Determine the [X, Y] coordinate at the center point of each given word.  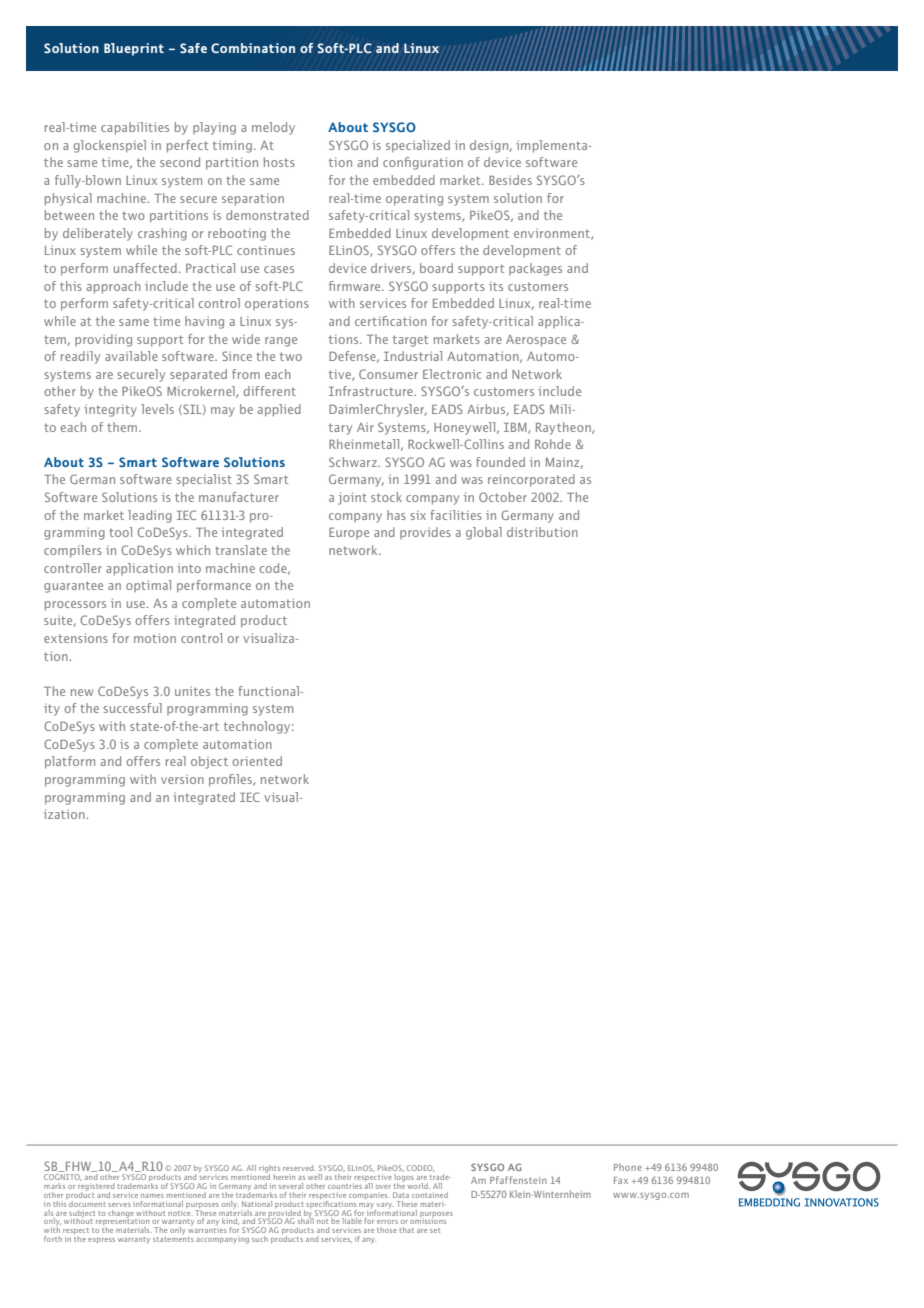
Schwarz [354, 462]
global [484, 533]
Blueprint [134, 49]
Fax [621, 1180]
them [123, 427]
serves [119, 1205]
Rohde [553, 444]
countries [345, 1186]
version [182, 779]
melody [273, 128]
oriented [257, 761]
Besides [510, 180]
